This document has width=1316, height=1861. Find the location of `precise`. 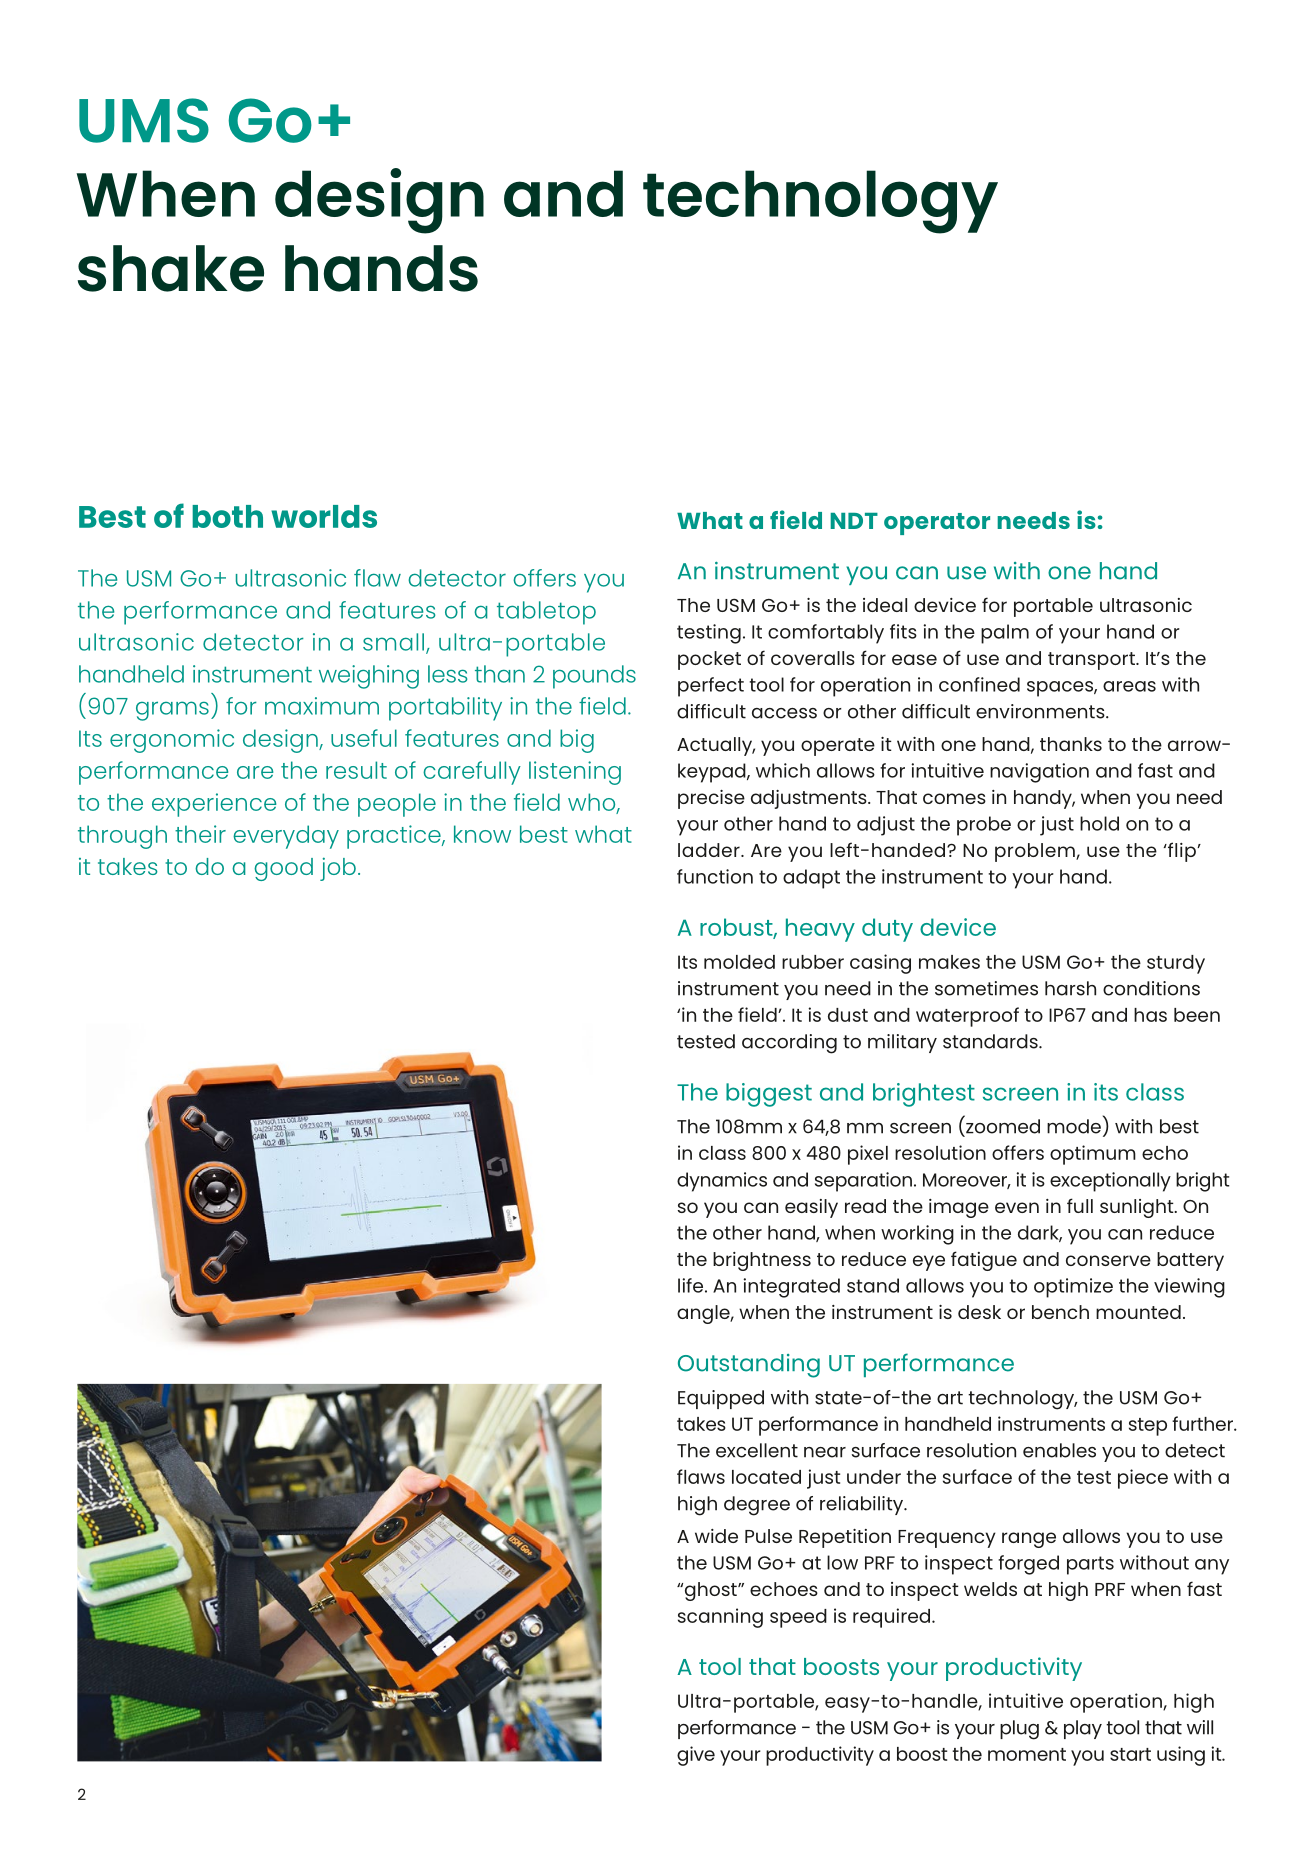

precise is located at coordinates (711, 799).
